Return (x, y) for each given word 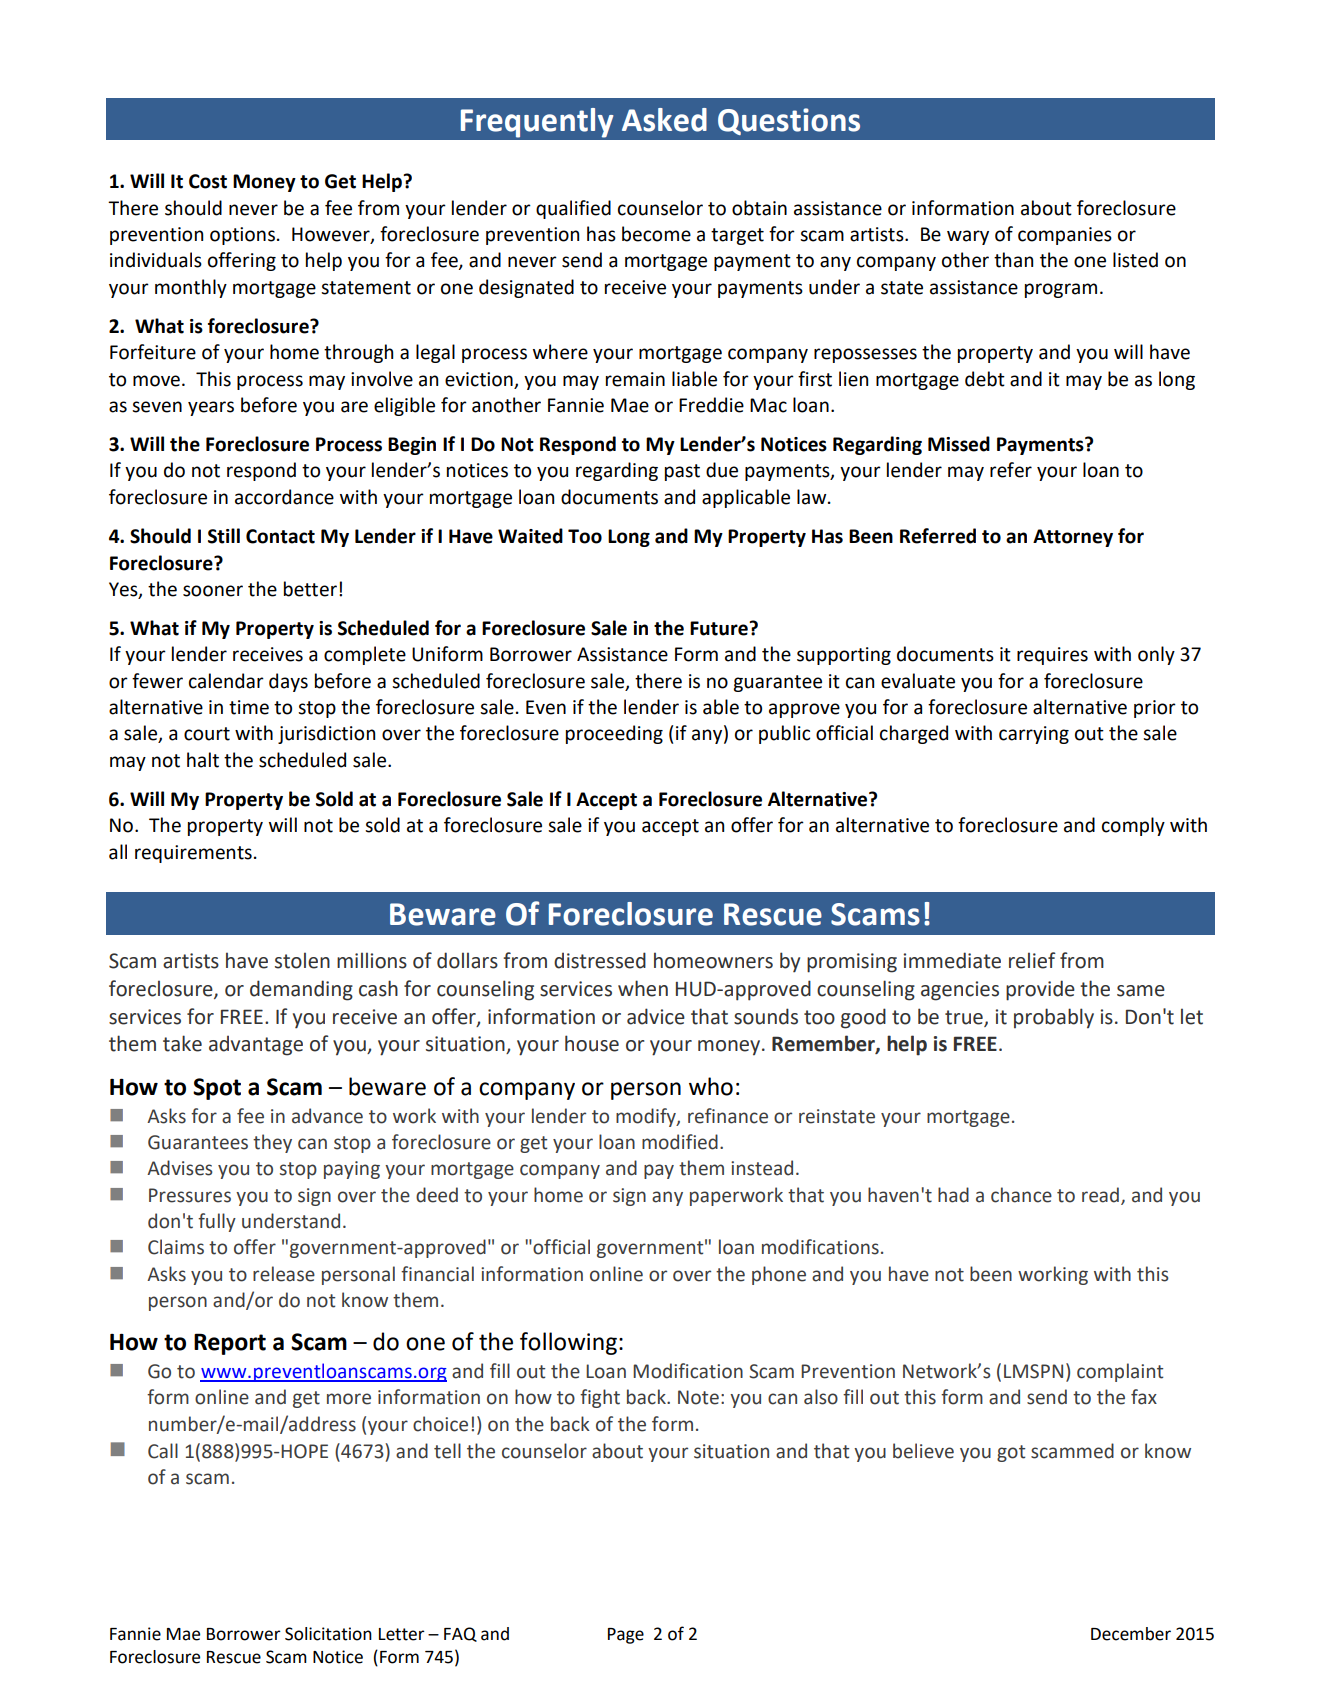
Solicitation (328, 1634)
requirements (193, 854)
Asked (664, 120)
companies (1065, 236)
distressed (600, 960)
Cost (208, 181)
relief (1032, 960)
